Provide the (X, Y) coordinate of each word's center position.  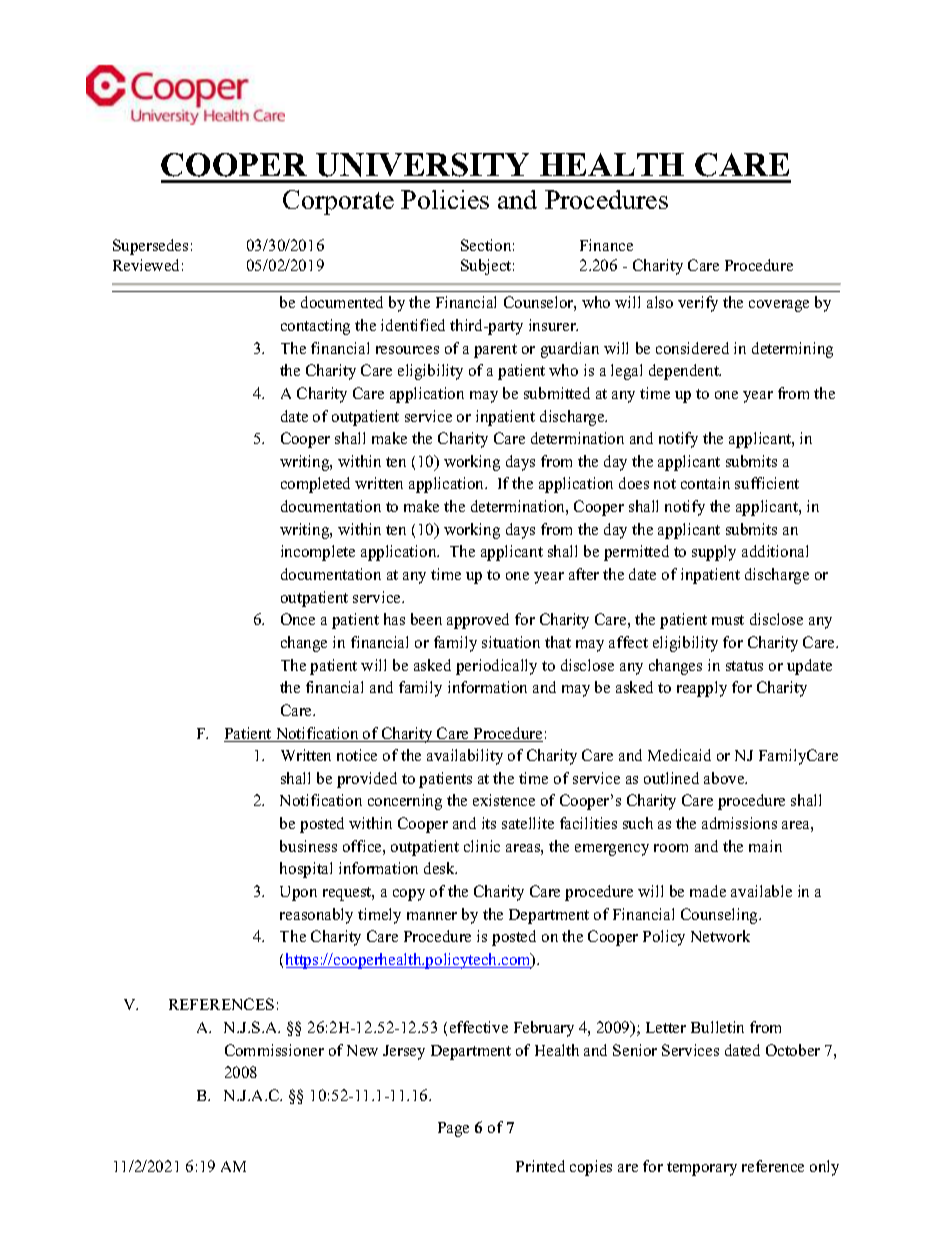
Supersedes (150, 247)
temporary (702, 1169)
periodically (496, 667)
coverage (779, 306)
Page (453, 1129)
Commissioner (274, 1050)
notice (357, 755)
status (744, 666)
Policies (445, 199)
